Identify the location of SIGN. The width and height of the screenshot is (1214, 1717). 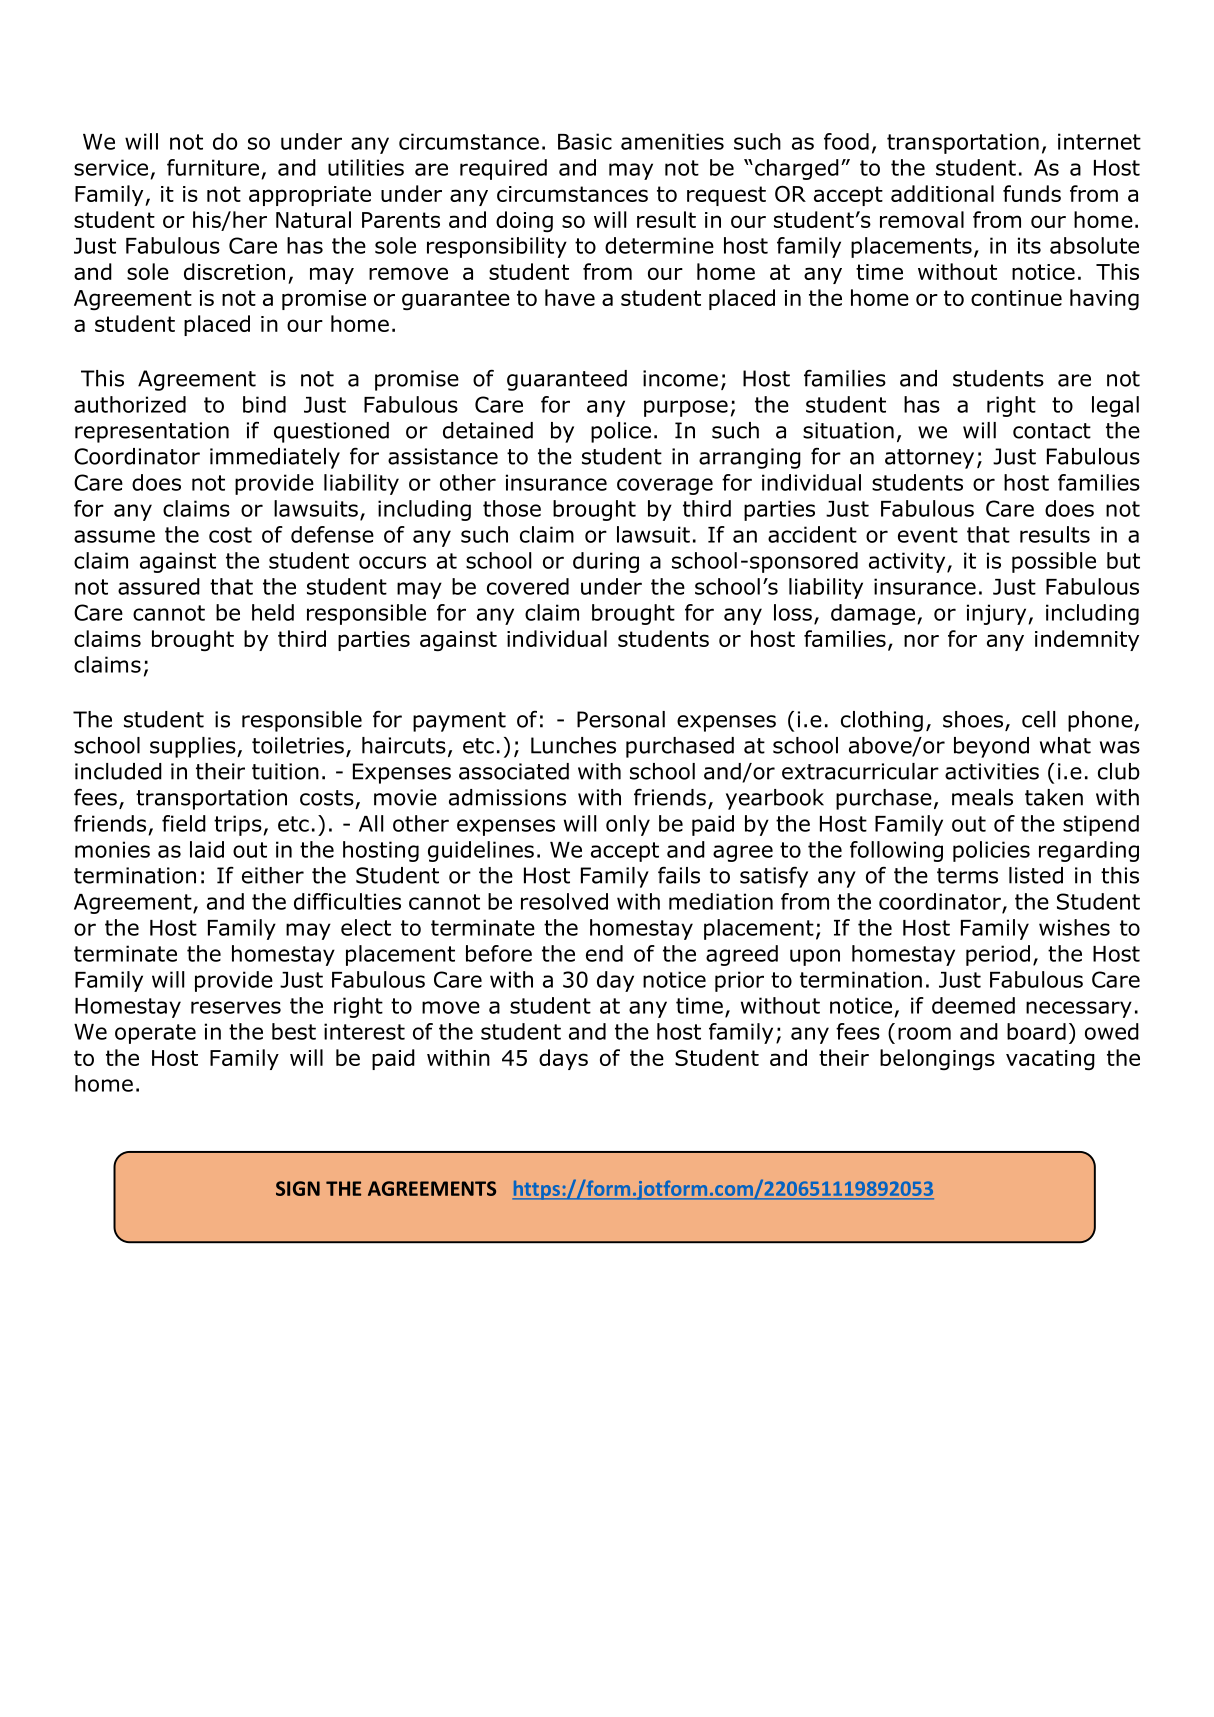
(298, 1188).
